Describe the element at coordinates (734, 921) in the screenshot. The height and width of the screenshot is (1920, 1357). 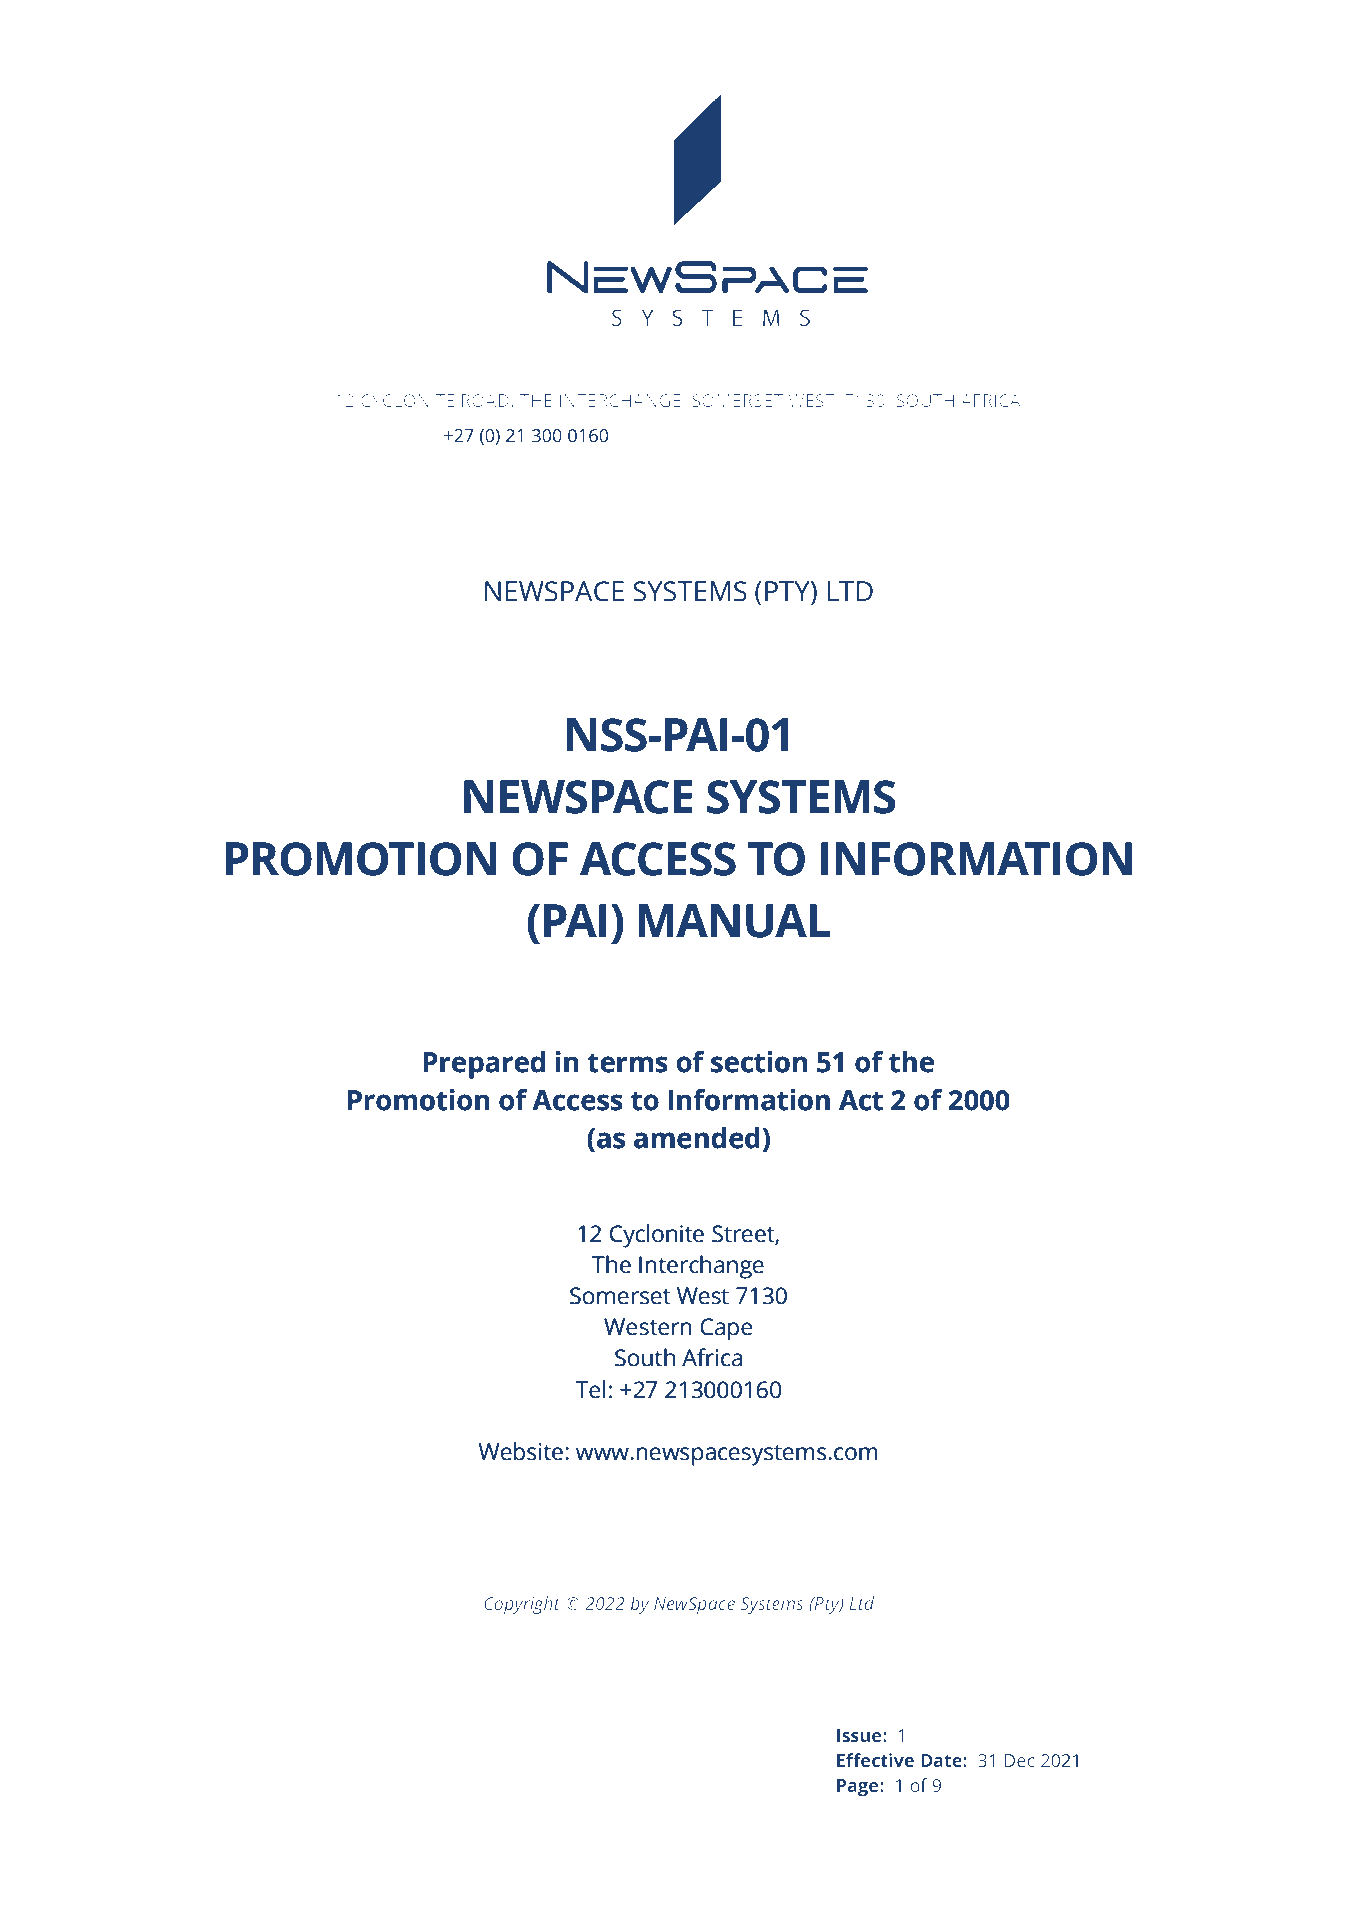
I see `MANUAL` at that location.
